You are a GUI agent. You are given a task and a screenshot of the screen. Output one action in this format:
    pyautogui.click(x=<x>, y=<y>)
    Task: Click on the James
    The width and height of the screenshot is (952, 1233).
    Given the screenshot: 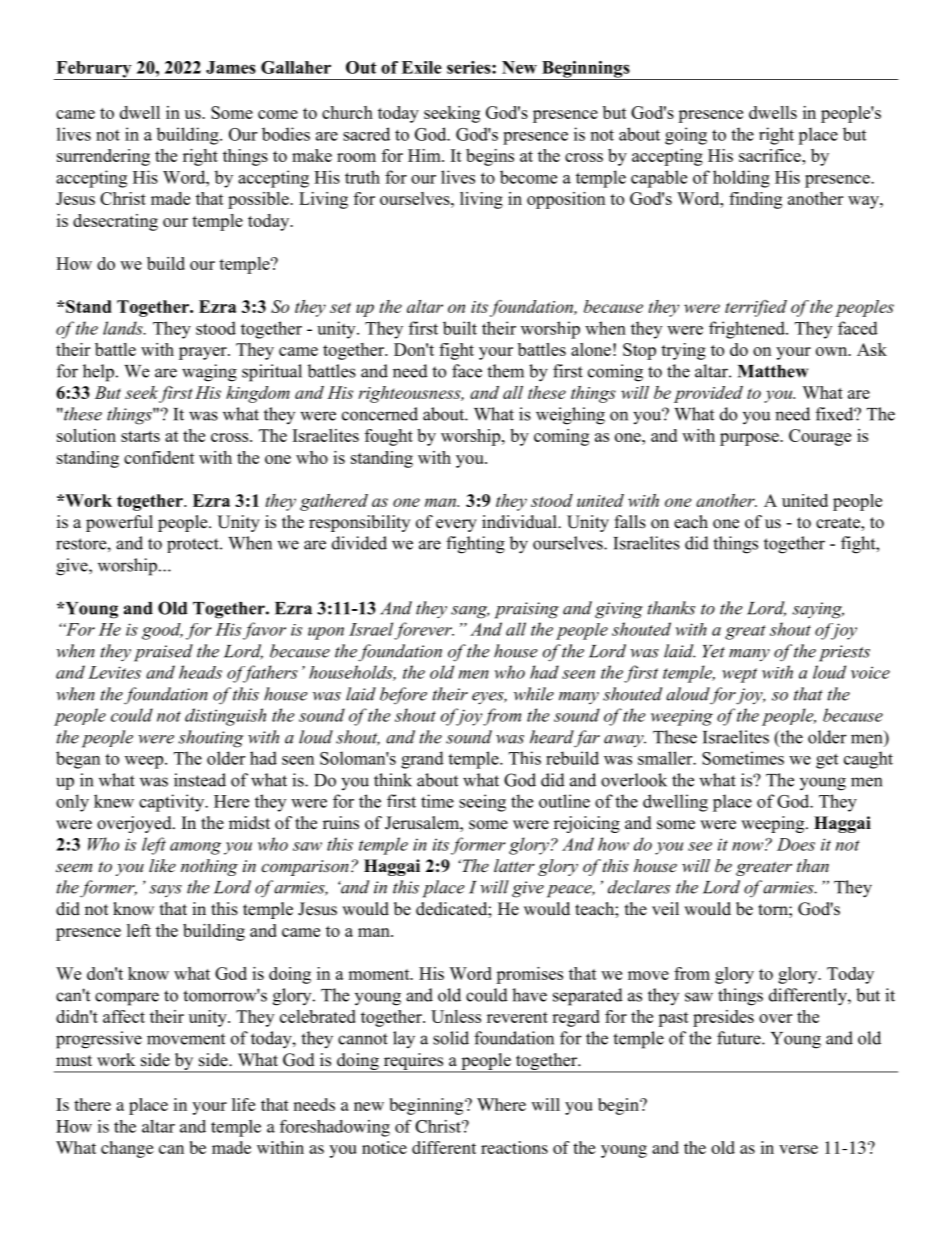 What is the action you would take?
    pyautogui.click(x=231, y=67)
